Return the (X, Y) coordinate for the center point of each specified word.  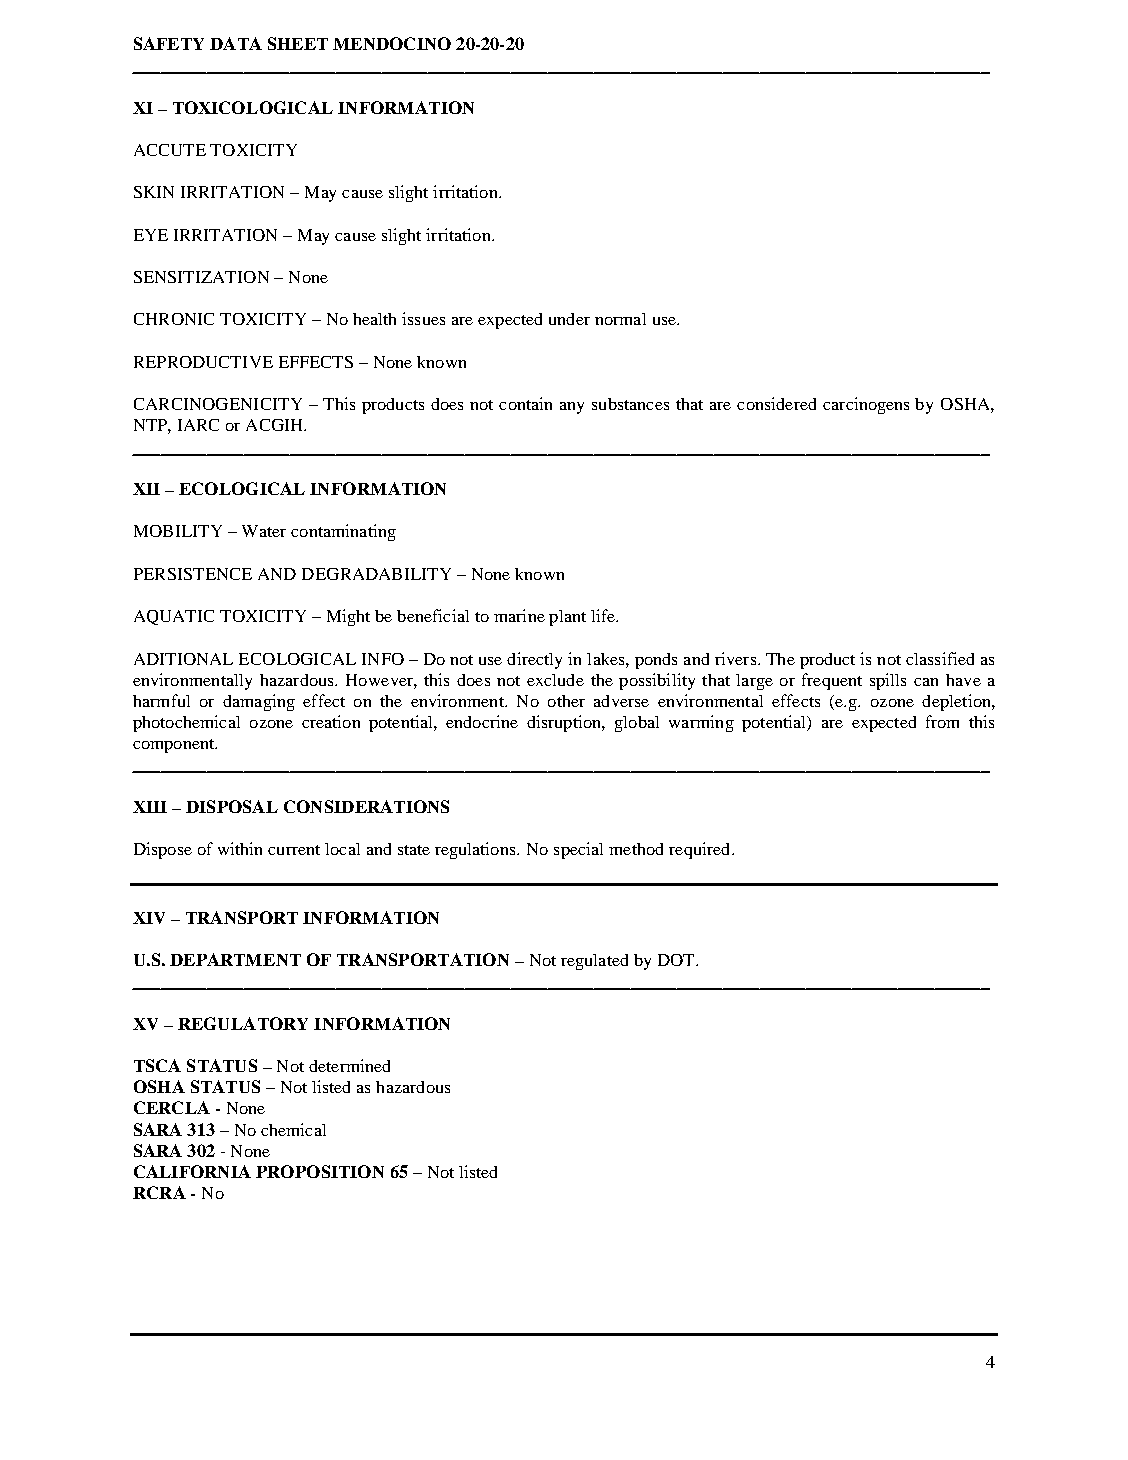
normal (620, 319)
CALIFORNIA (192, 1171)
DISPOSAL (232, 806)
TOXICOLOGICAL (253, 107)
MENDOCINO (392, 43)
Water (264, 531)
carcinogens (866, 405)
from (942, 721)
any (572, 408)
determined (349, 1065)
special (578, 850)
